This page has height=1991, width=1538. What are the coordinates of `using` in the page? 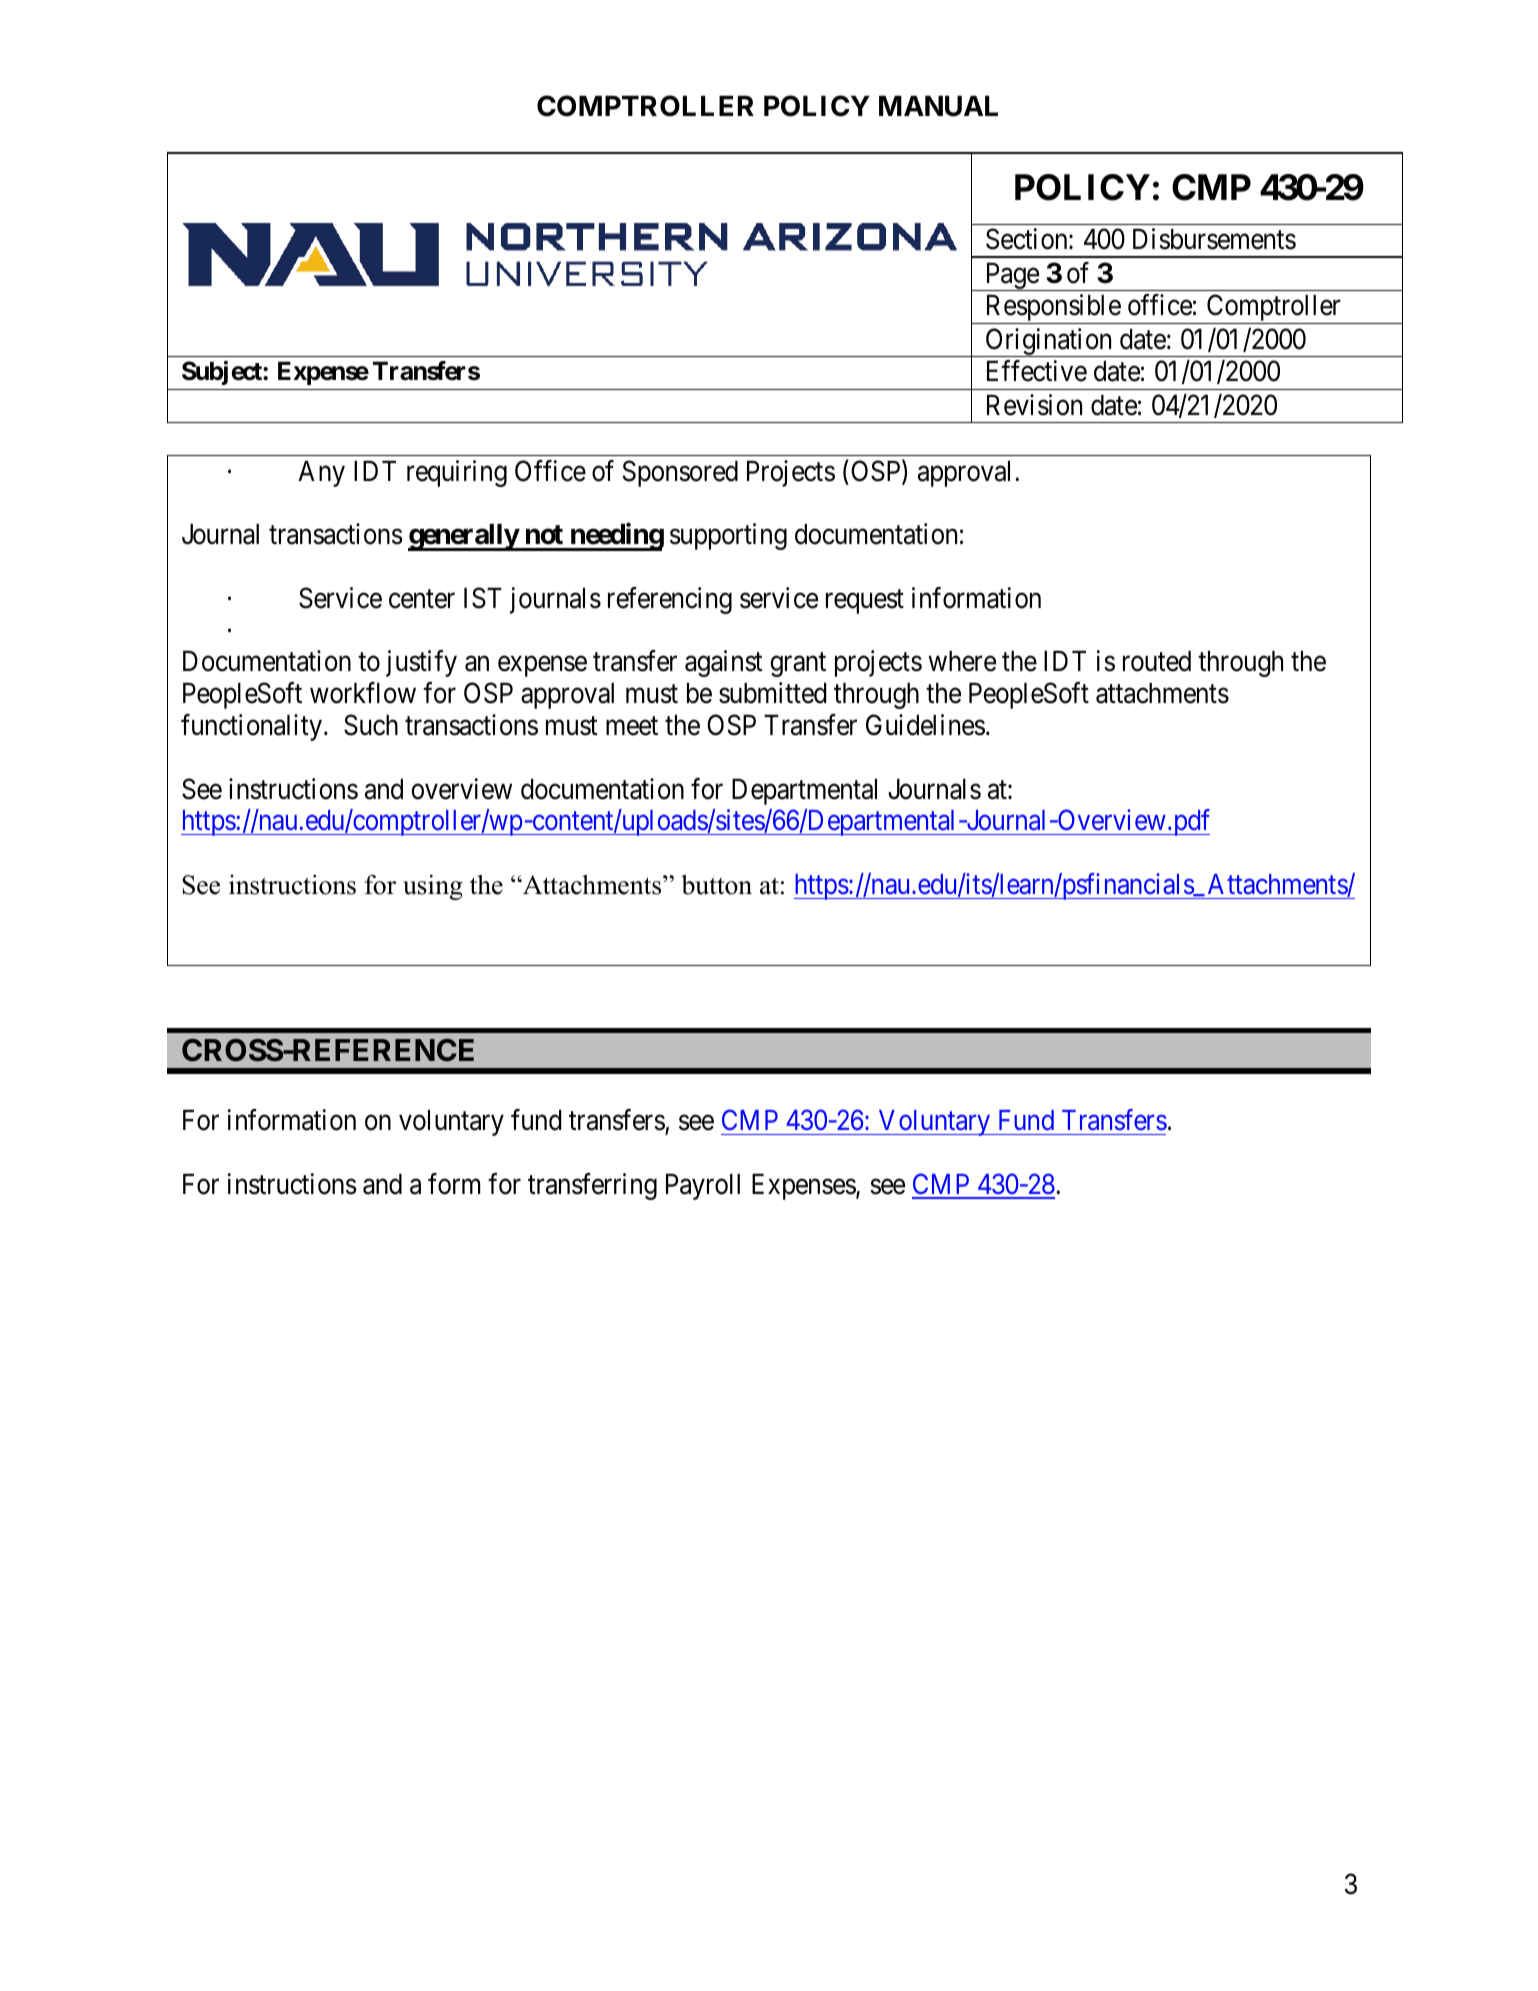 It's located at (433, 887).
